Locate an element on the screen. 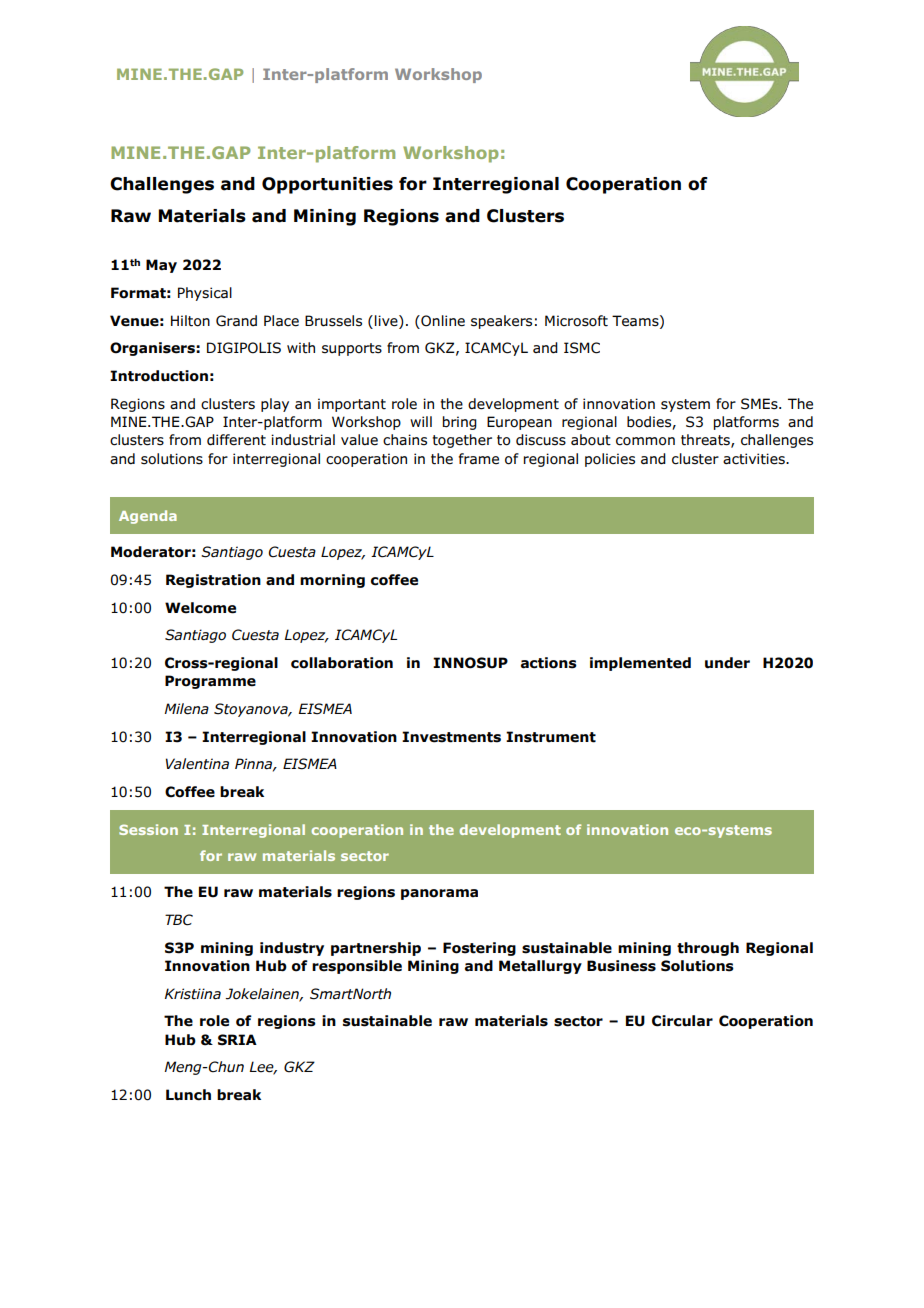 This screenshot has width=924, height=1308. common is located at coordinates (645, 441).
